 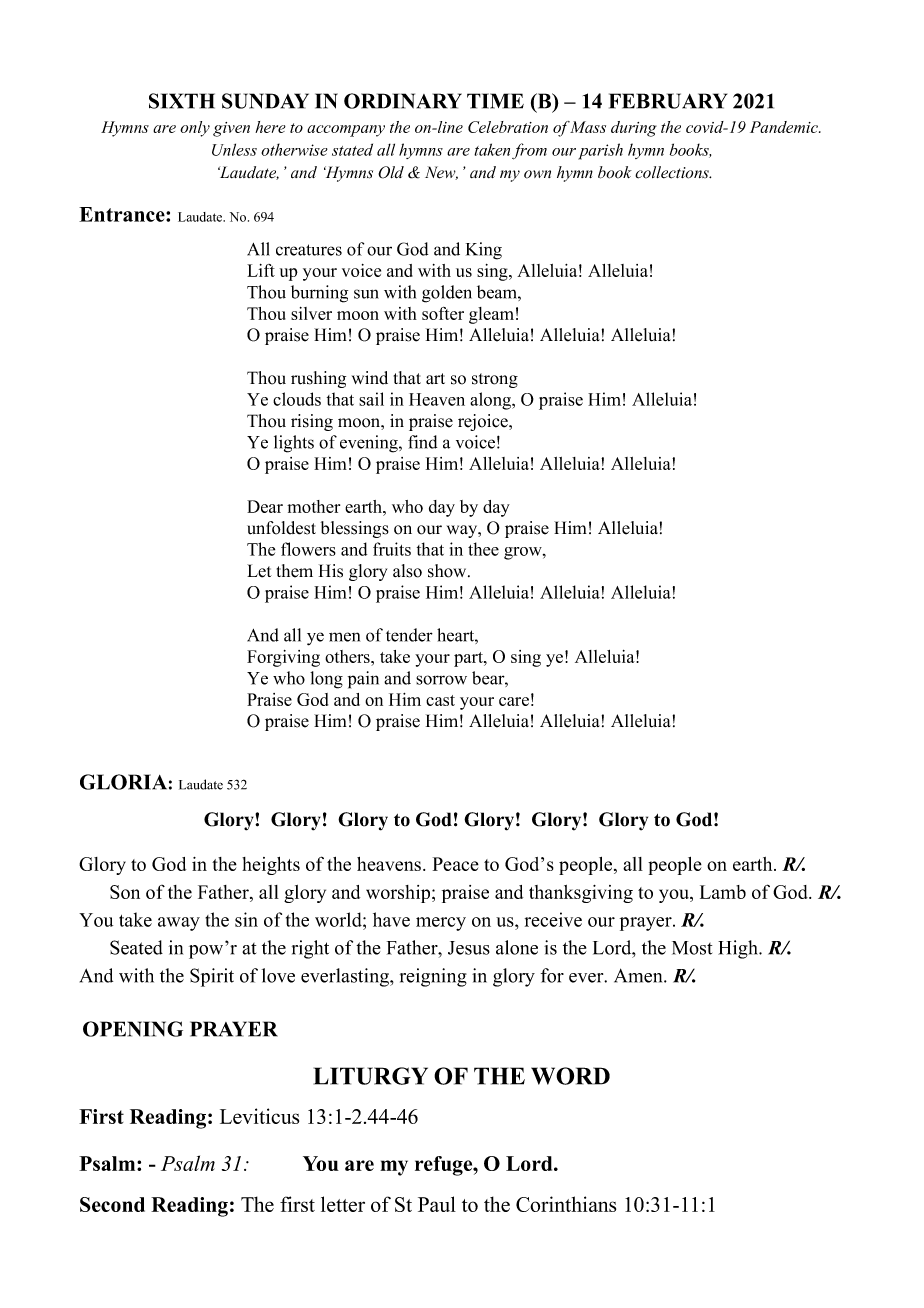 I want to click on Forgiving, so click(x=283, y=658).
